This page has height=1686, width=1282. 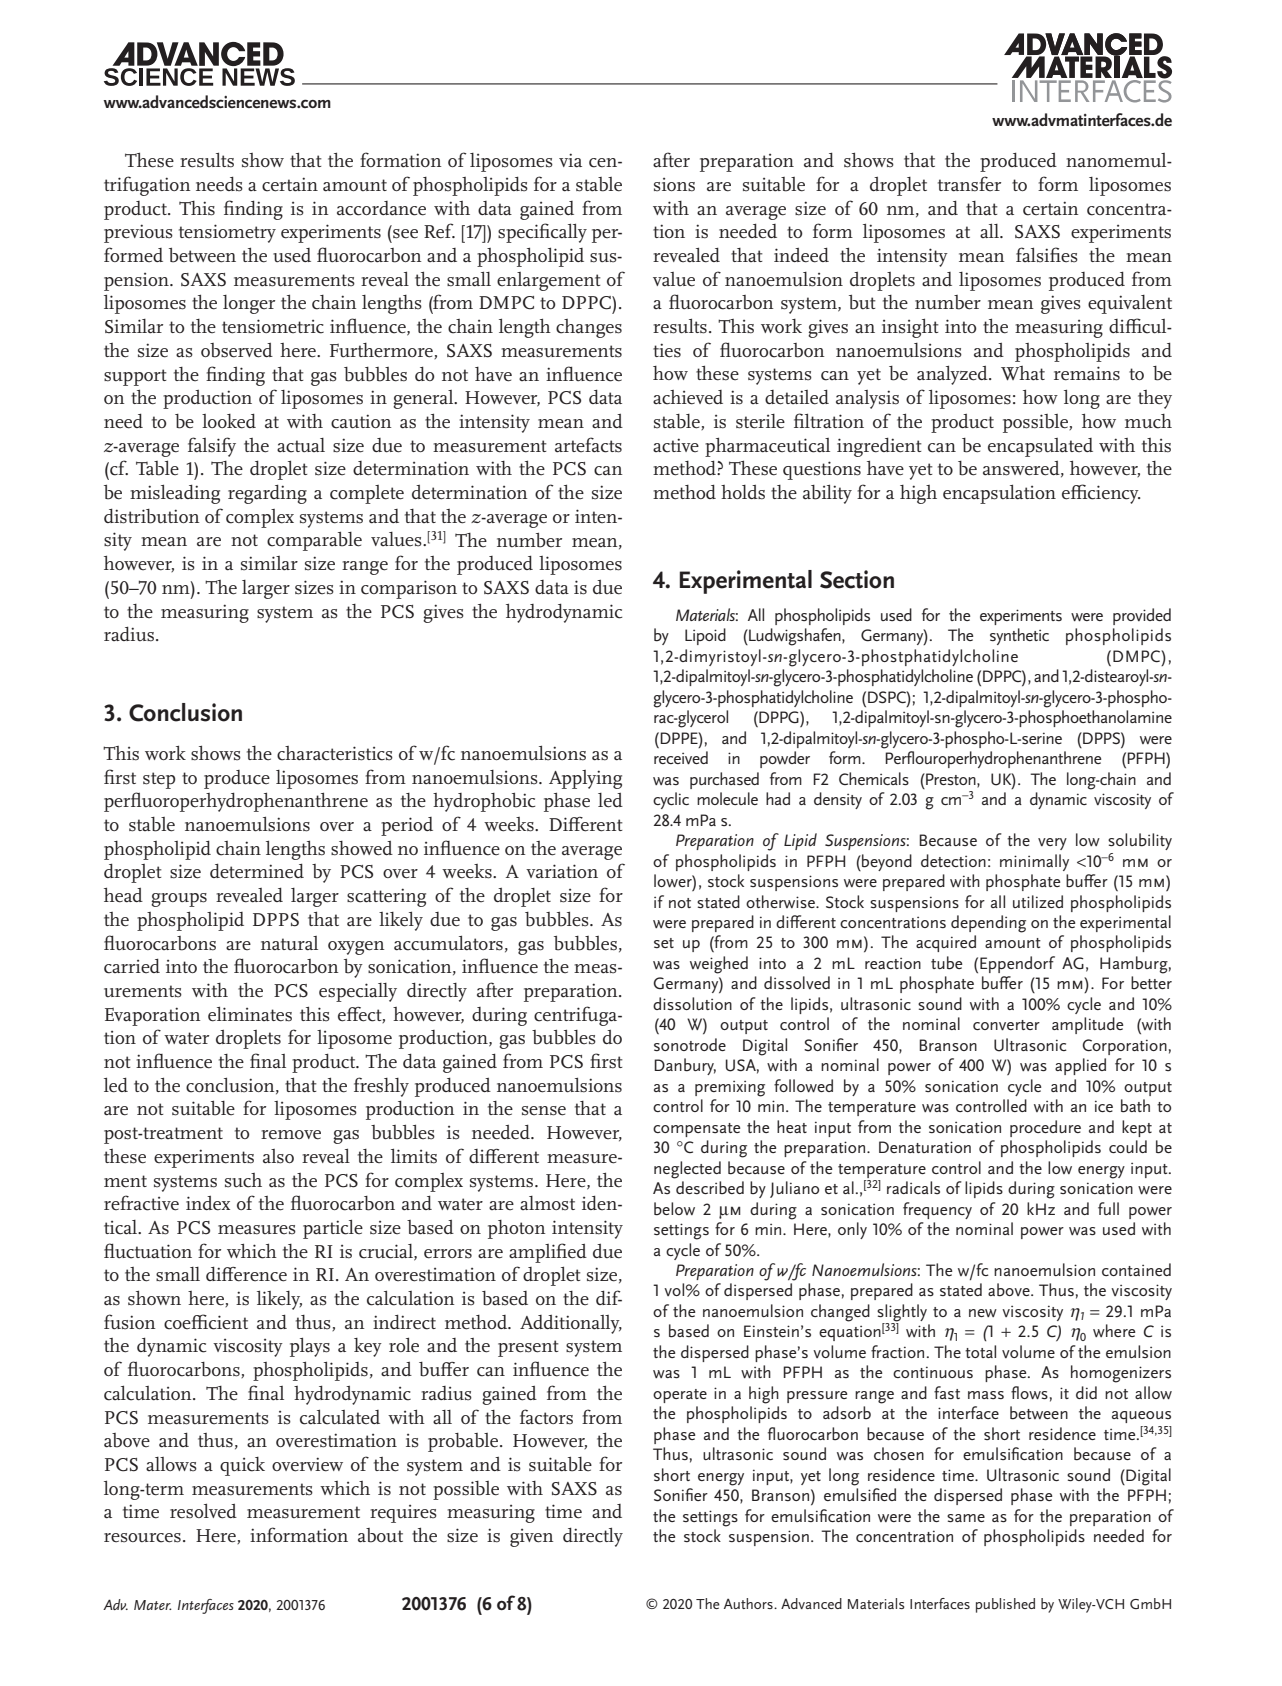 What do you see at coordinates (1045, 1128) in the page?
I see `procedure` at bounding box center [1045, 1128].
